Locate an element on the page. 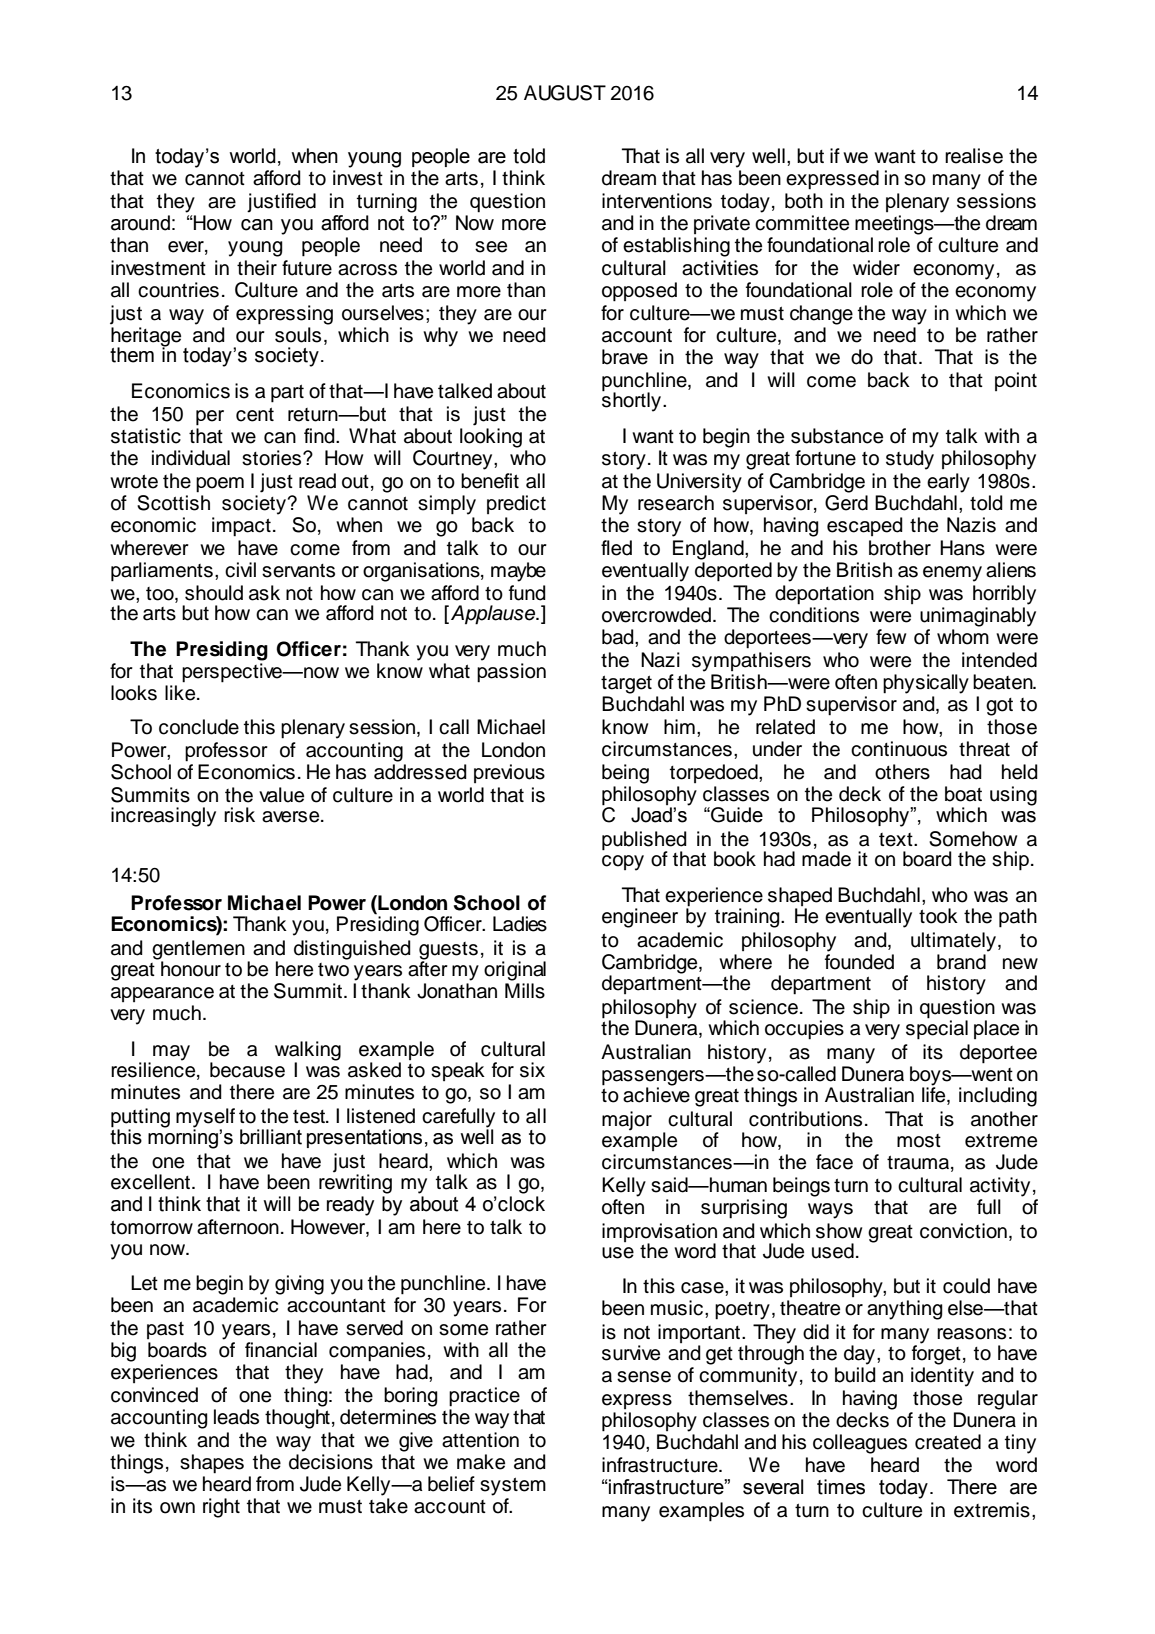  risk is located at coordinates (239, 815).
